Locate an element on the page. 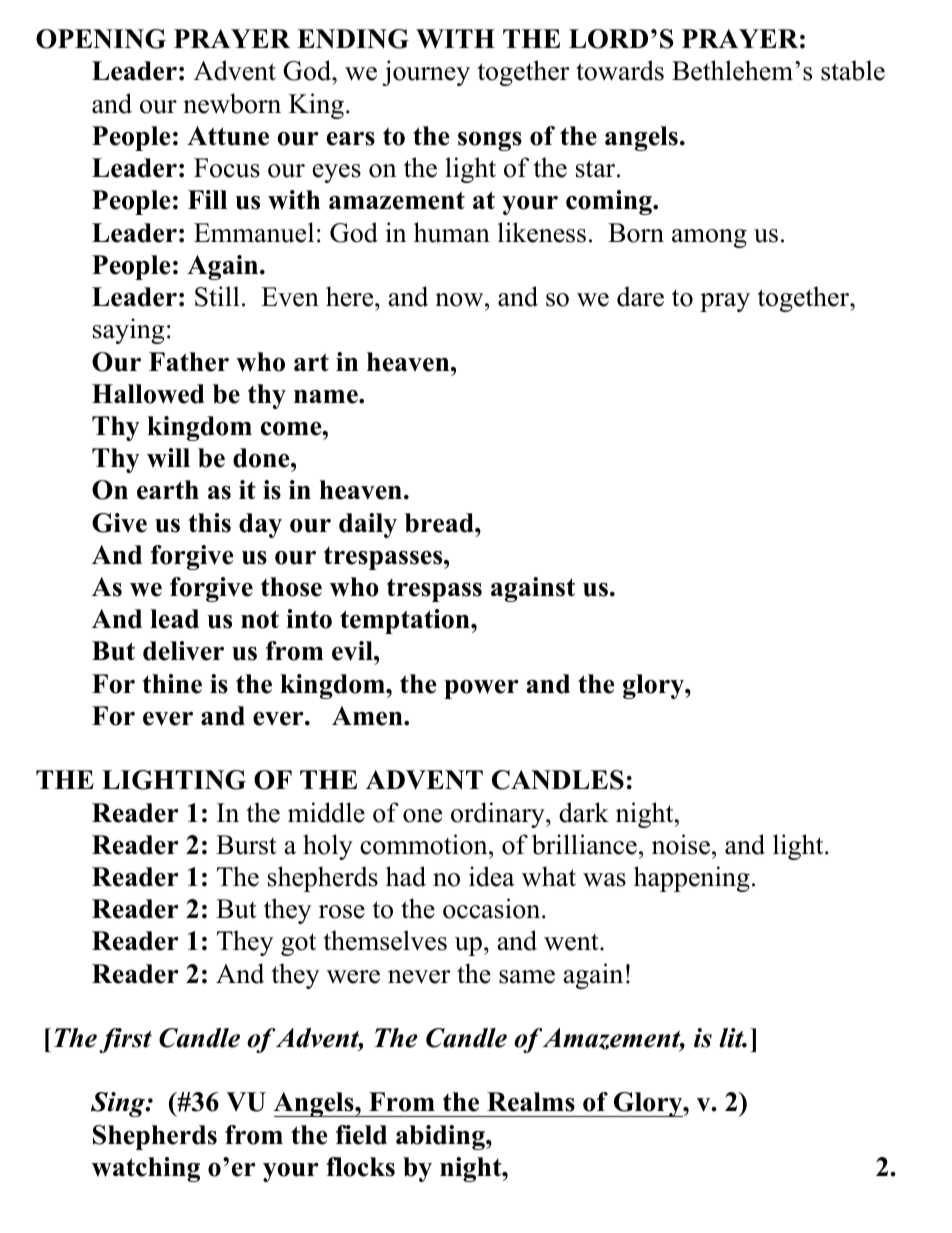 This page has width=952, height=1233. power is located at coordinates (481, 689).
